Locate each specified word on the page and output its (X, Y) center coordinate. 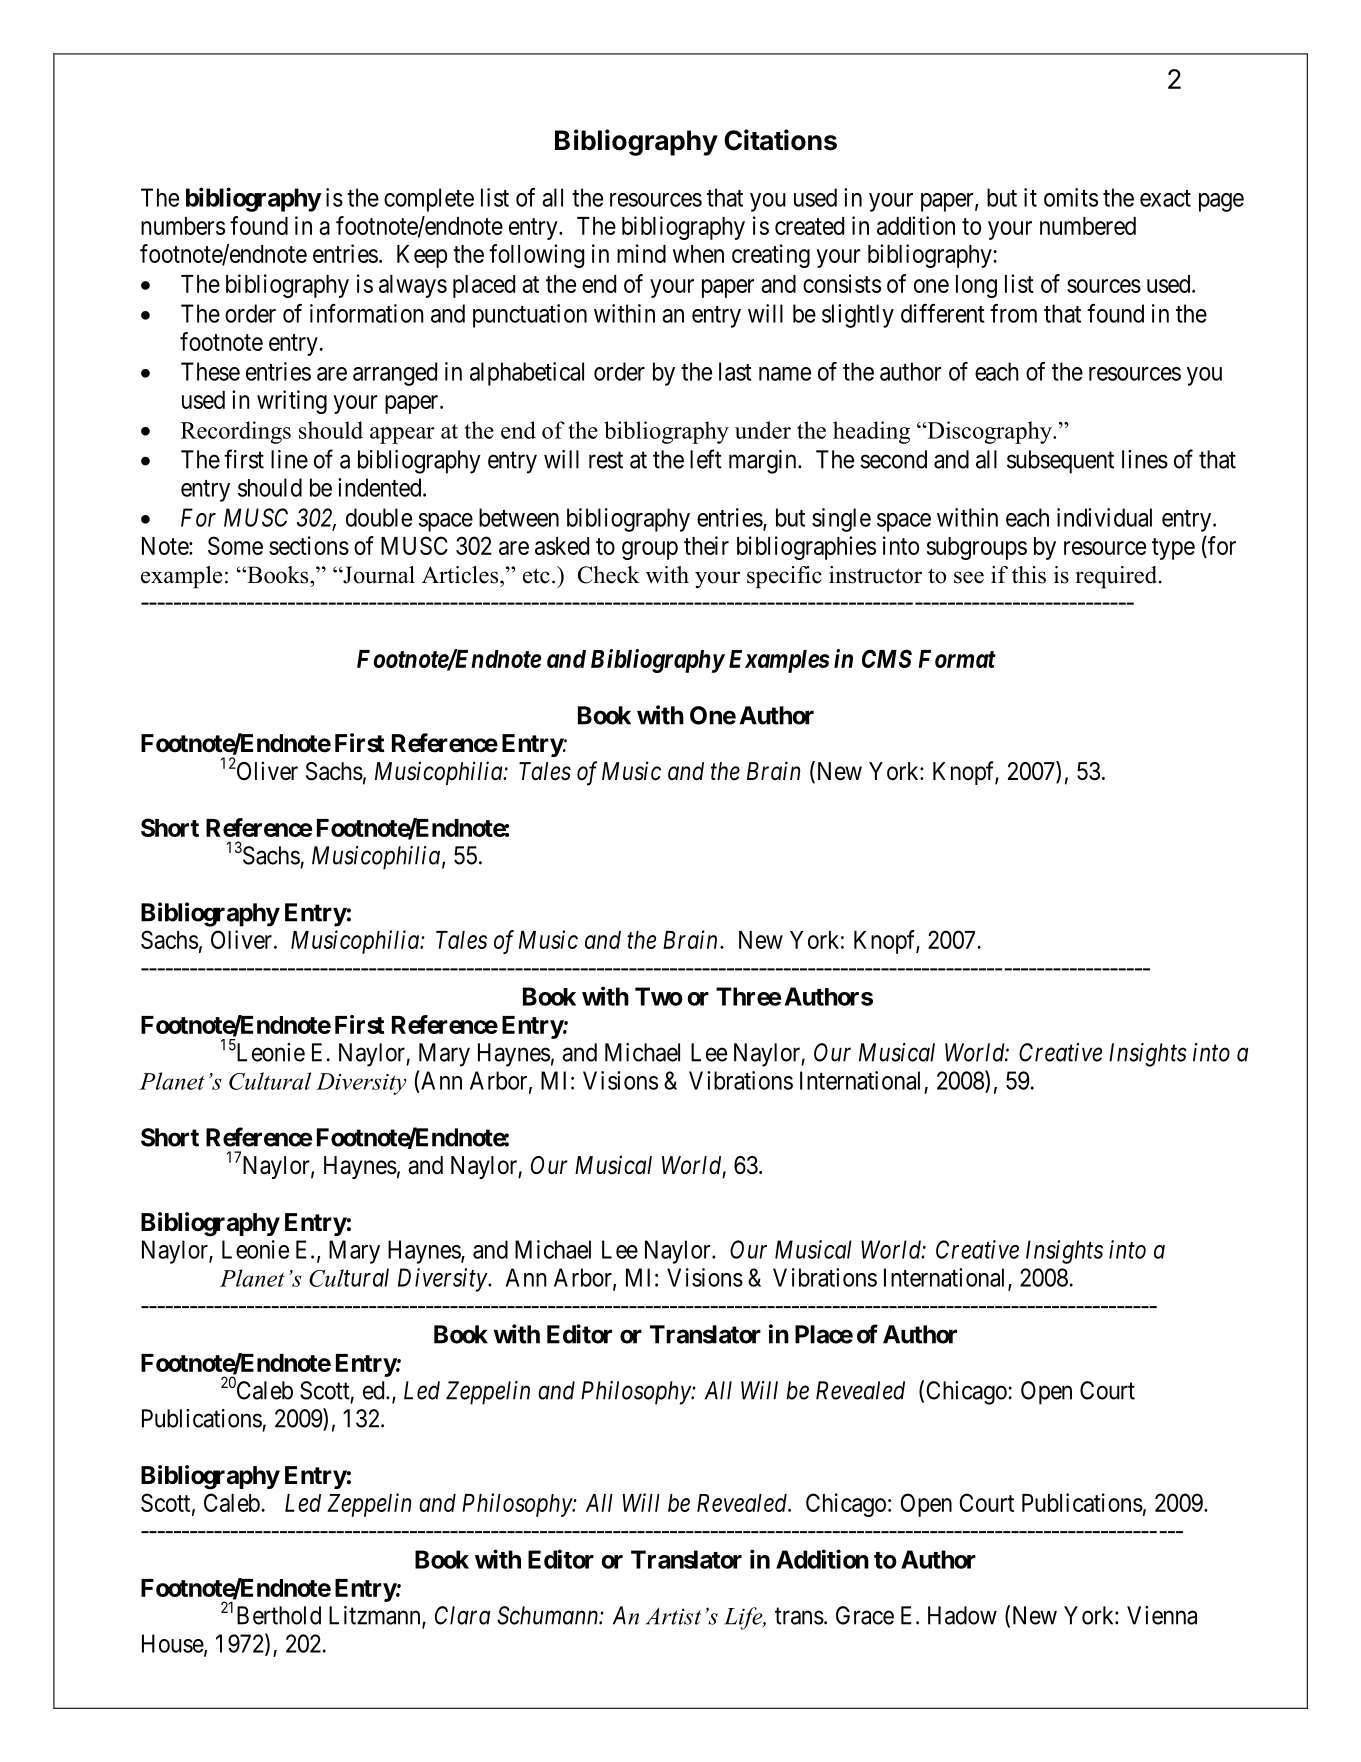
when (698, 254)
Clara (462, 1615)
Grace (865, 1615)
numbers (183, 226)
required (1117, 577)
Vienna (1162, 1615)
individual (1104, 517)
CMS (887, 658)
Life (744, 1618)
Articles (461, 575)
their (706, 545)
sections (309, 545)
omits (1071, 197)
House (173, 1644)
